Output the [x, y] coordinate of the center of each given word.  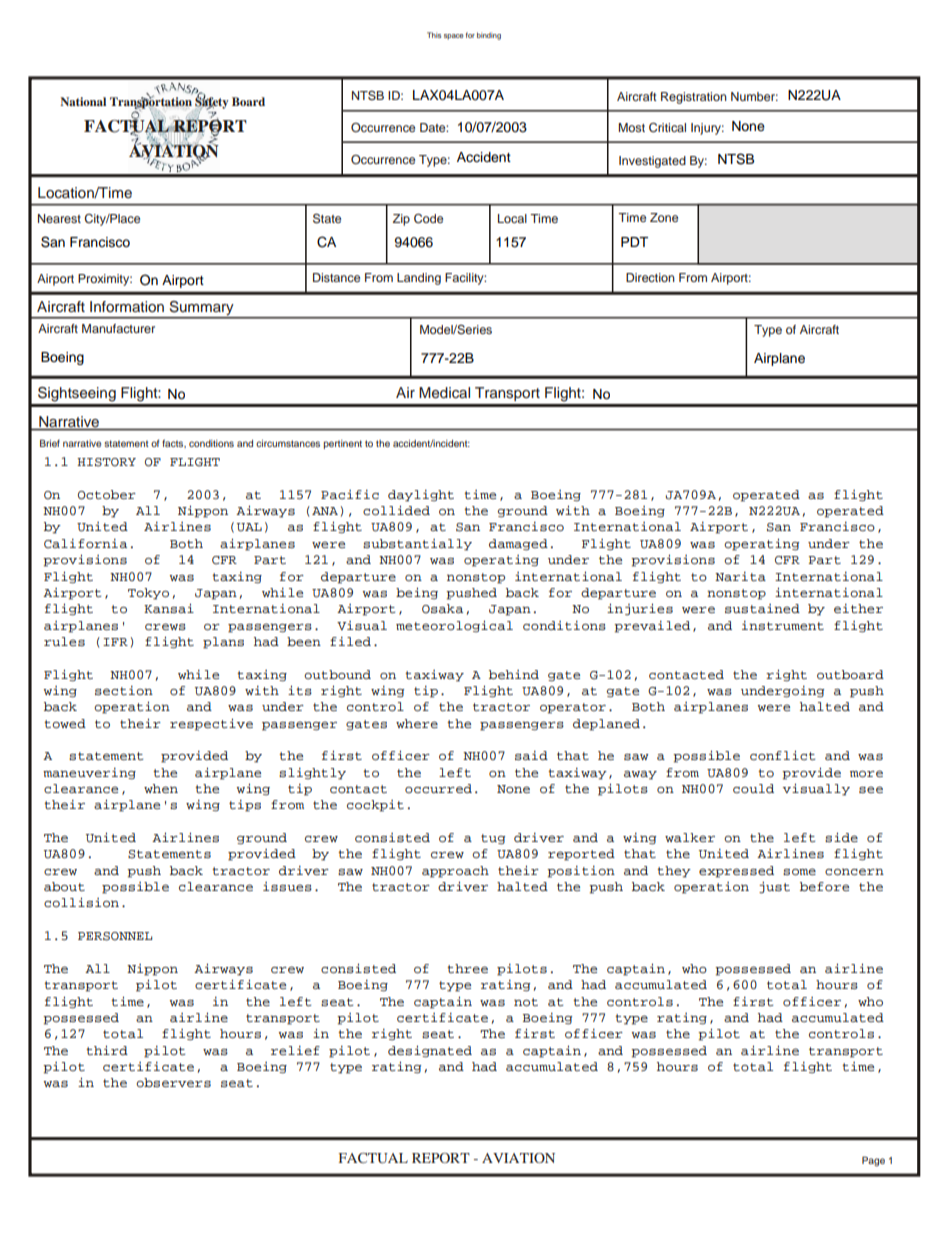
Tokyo [148, 594]
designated [430, 1052]
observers [173, 1082]
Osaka [442, 609]
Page [873, 1161]
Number [754, 96]
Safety [212, 103]
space [454, 37]
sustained [762, 608]
